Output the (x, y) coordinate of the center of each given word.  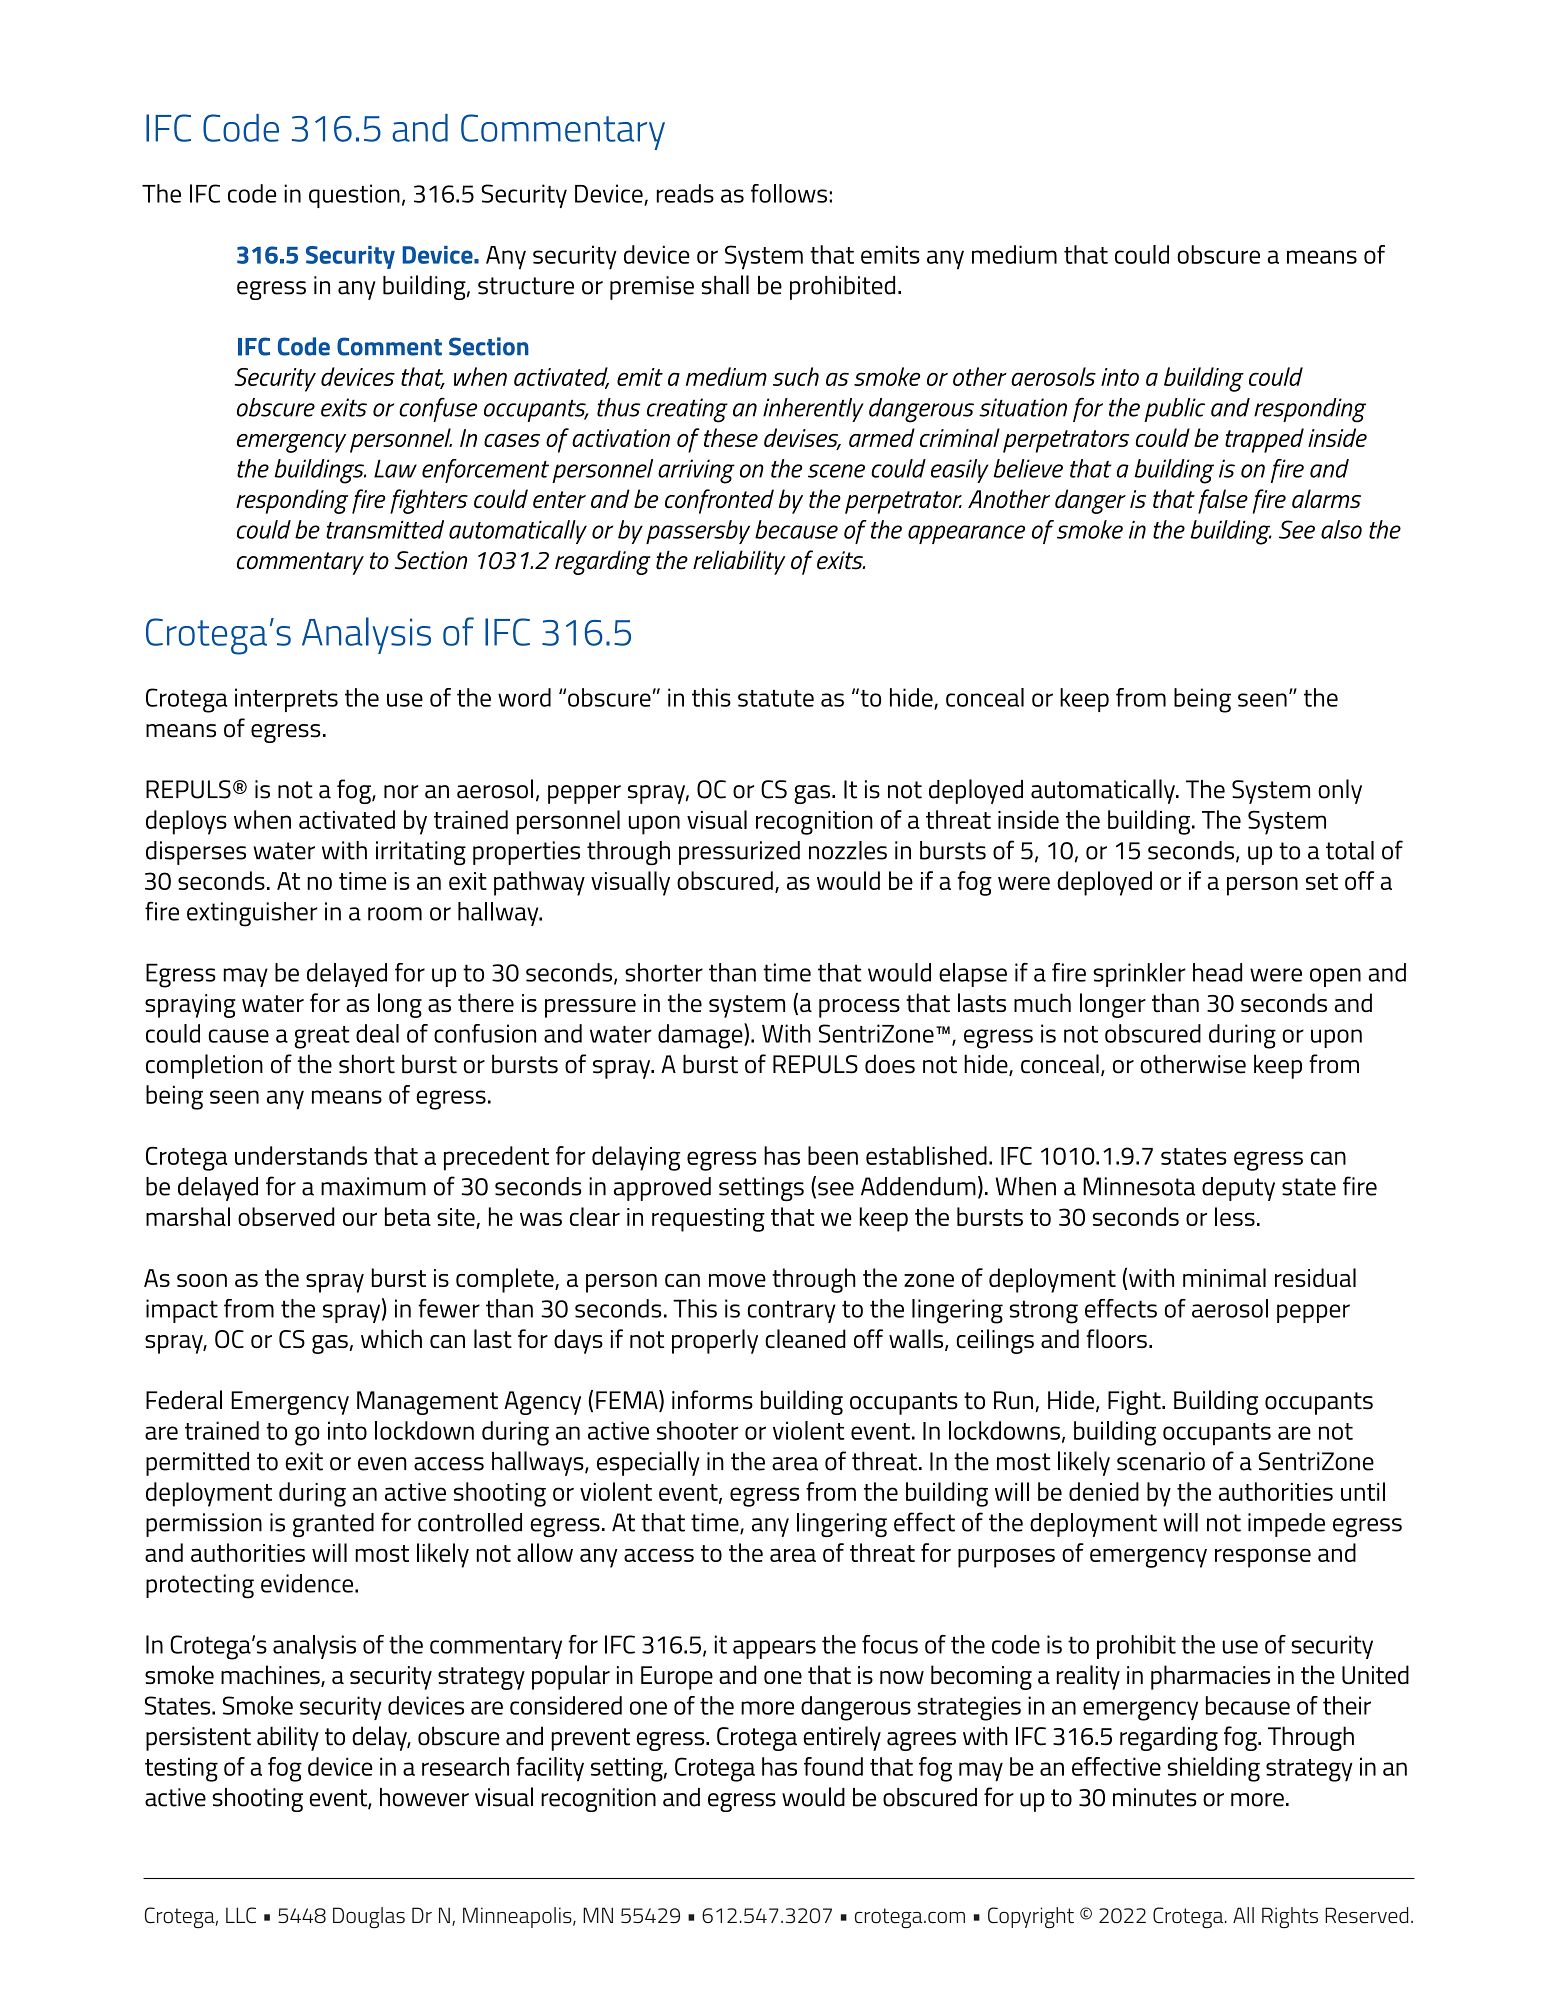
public (1174, 410)
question (354, 196)
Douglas (369, 1917)
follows (789, 193)
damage (701, 1036)
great (322, 1037)
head (1217, 972)
